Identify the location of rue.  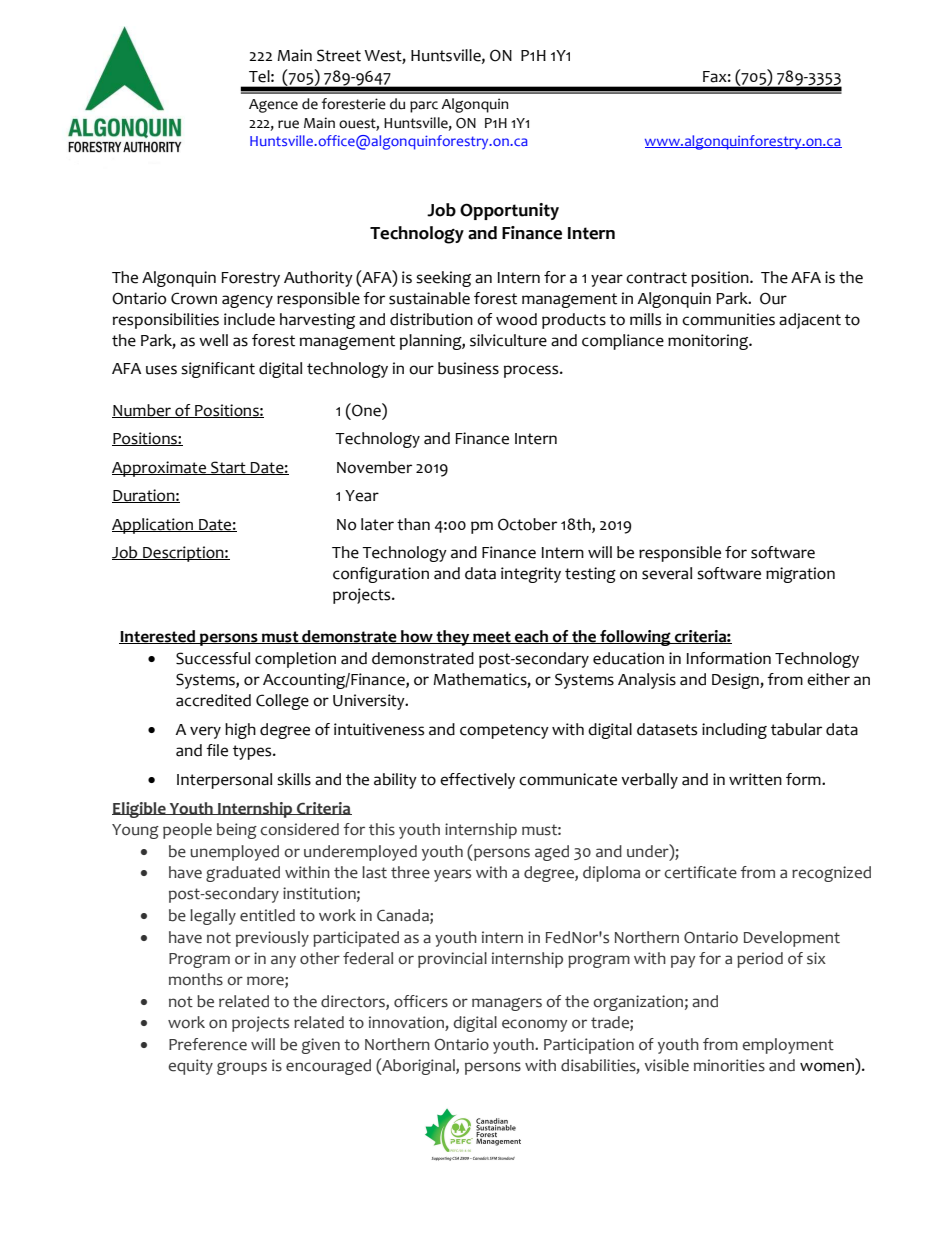
(288, 124).
